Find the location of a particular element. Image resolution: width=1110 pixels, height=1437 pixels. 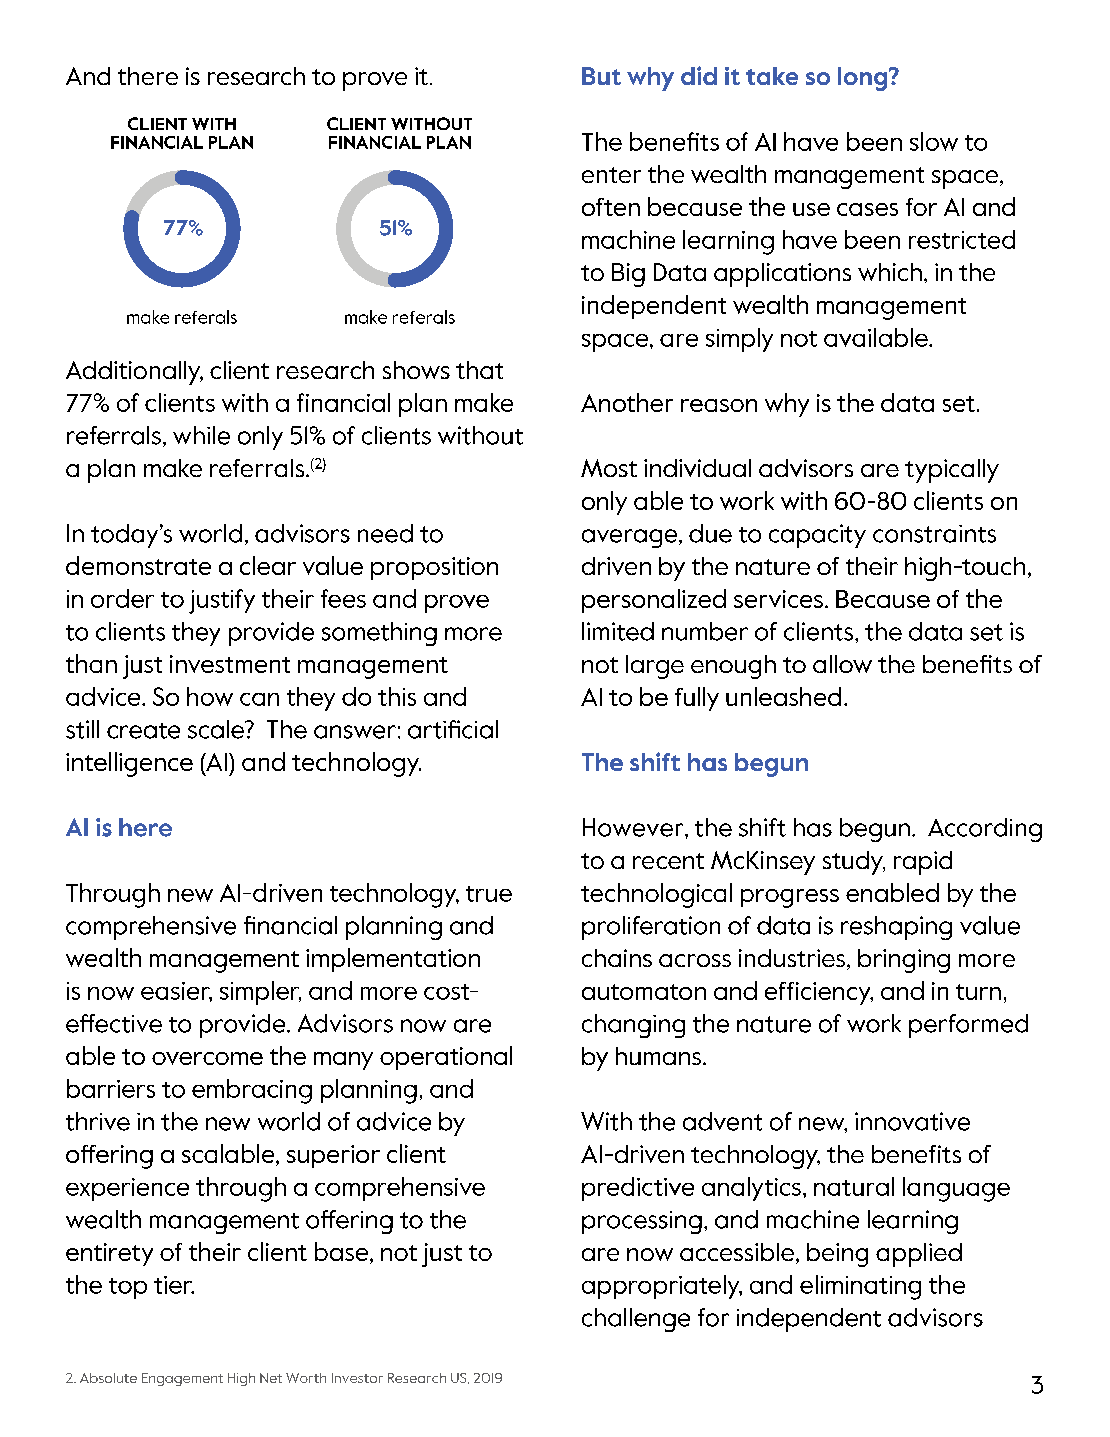

scale is located at coordinates (217, 729).
